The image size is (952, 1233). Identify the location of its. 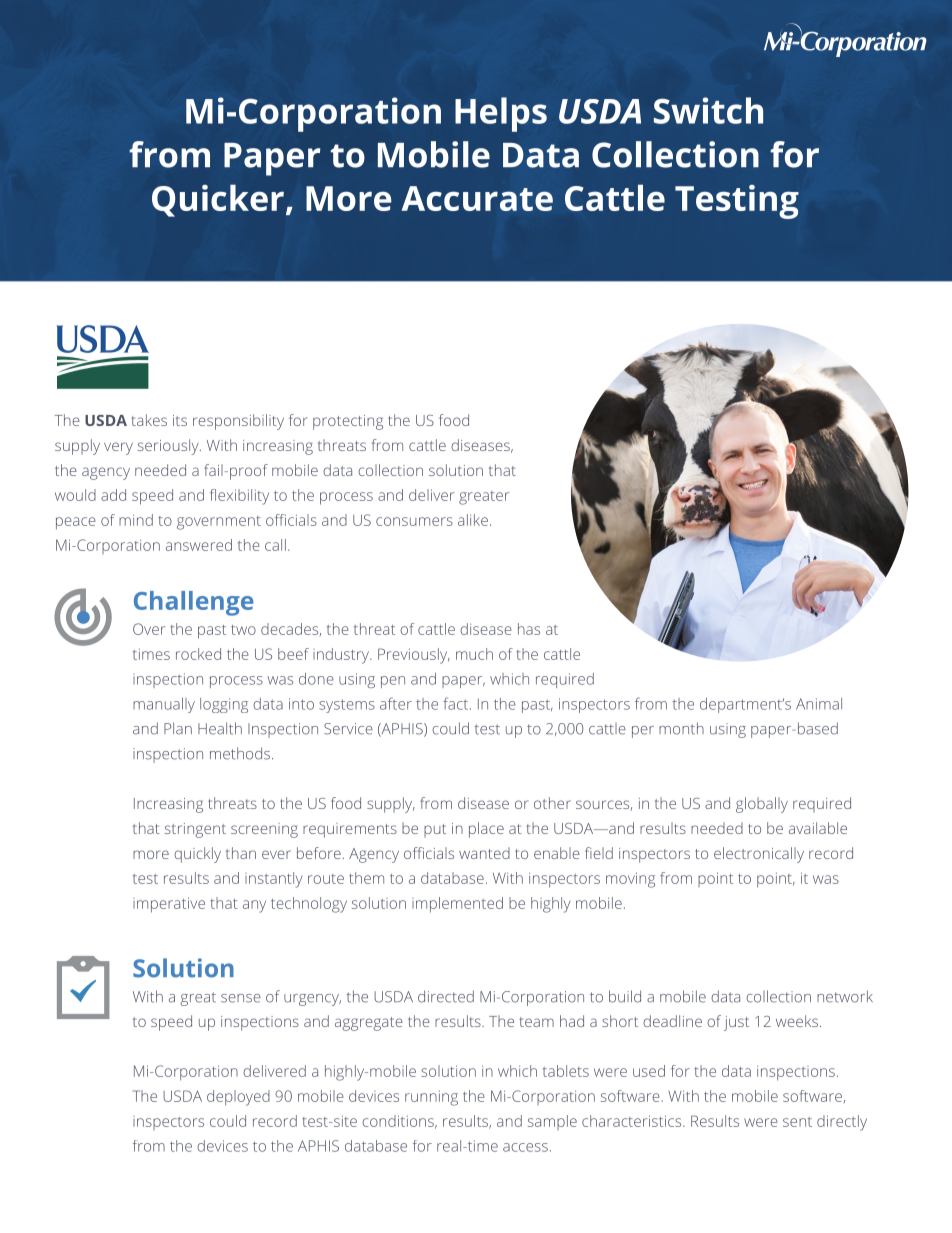
(180, 420).
